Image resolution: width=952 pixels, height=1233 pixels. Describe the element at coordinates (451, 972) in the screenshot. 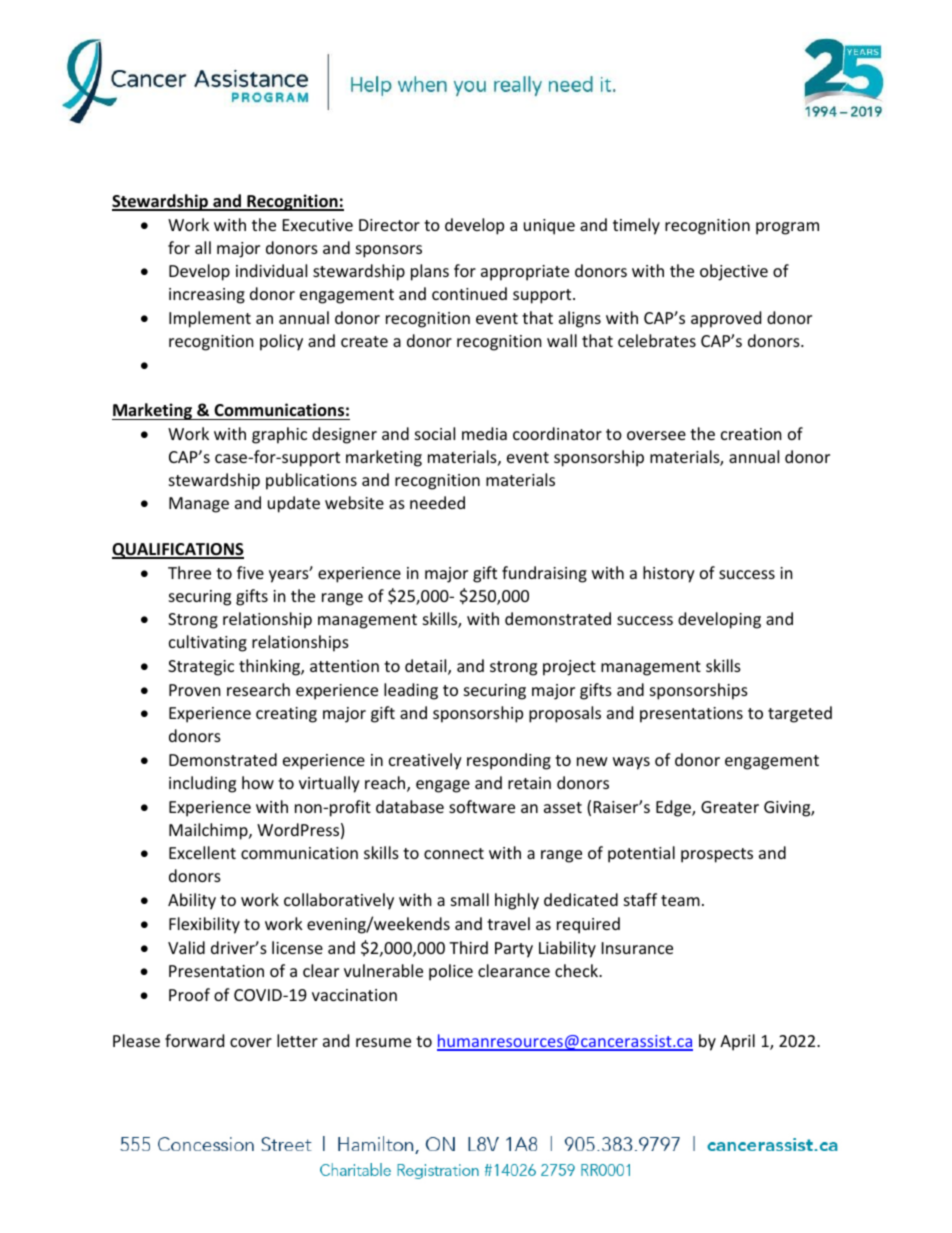

I see `police` at that location.
